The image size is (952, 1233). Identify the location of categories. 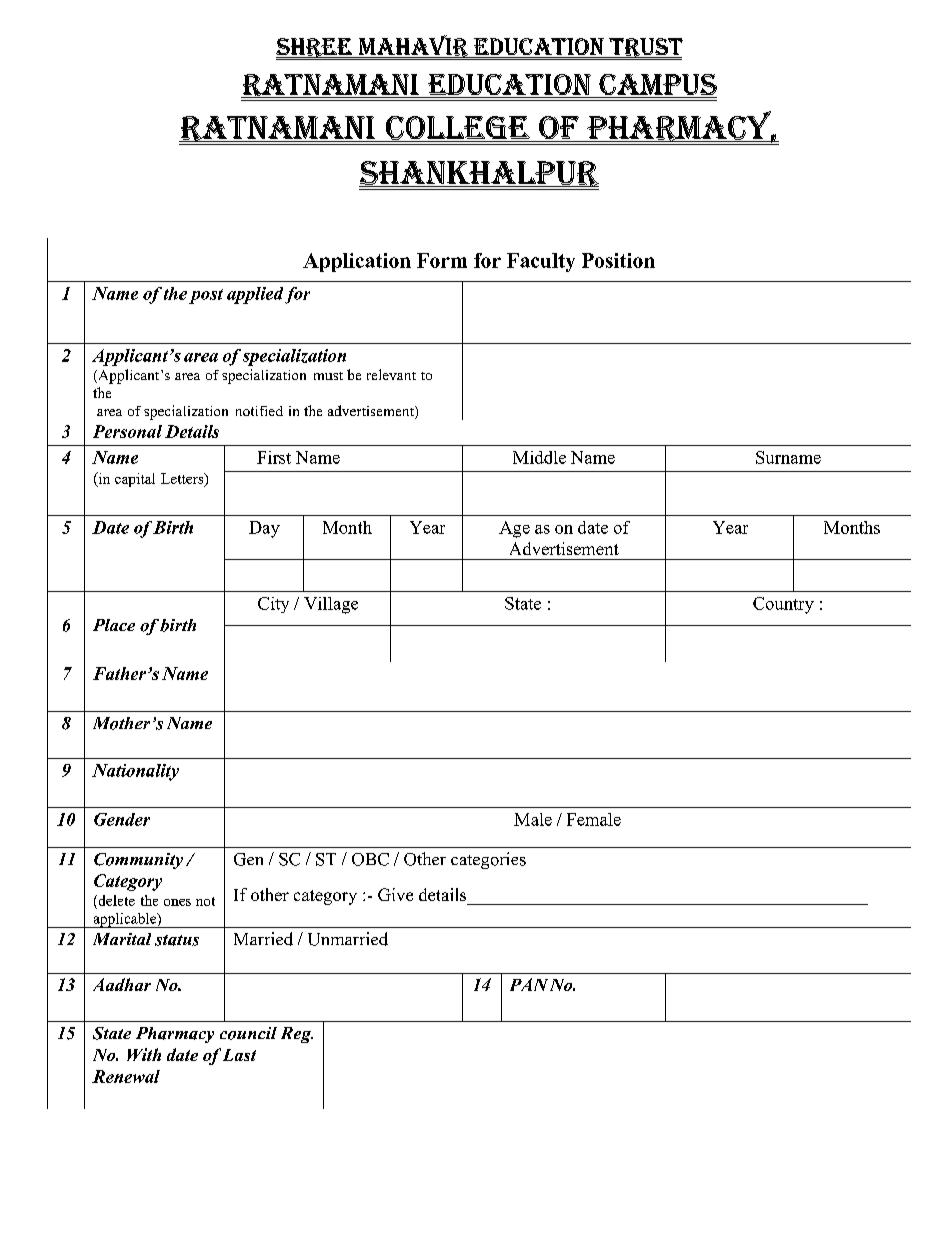
(488, 860).
